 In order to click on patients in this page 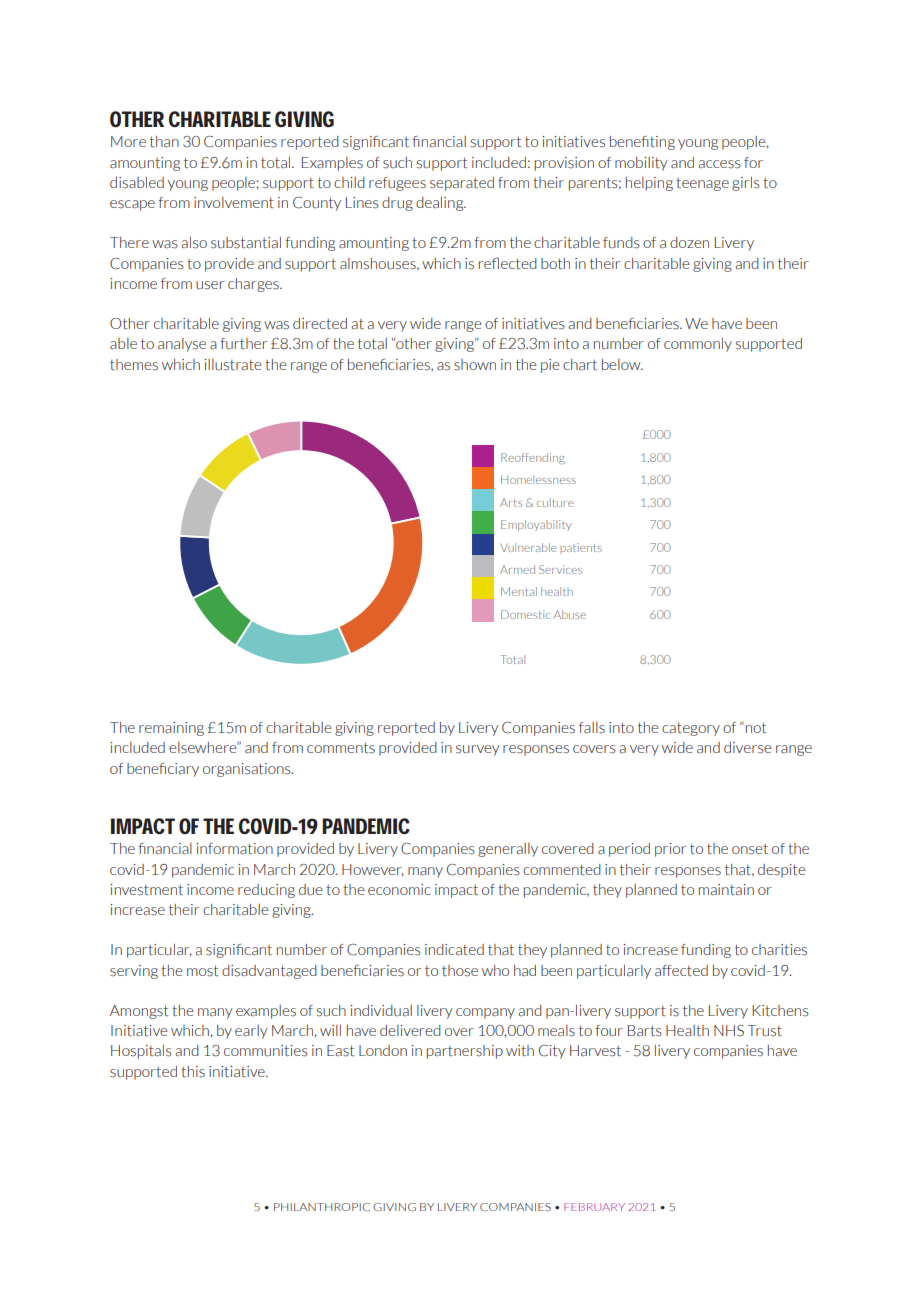, I will do `click(581, 548)`.
